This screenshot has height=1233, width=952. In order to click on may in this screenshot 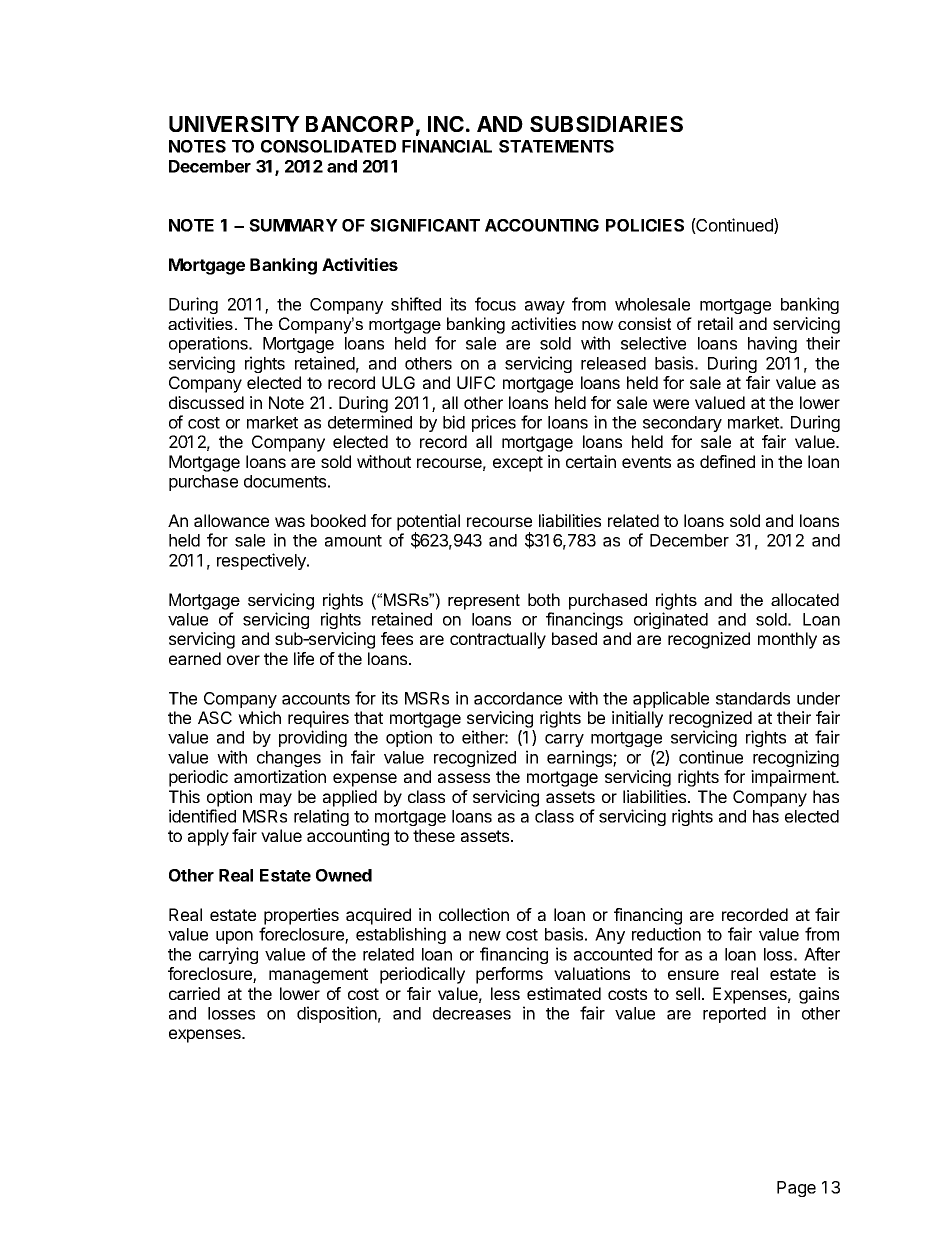, I will do `click(276, 800)`.
